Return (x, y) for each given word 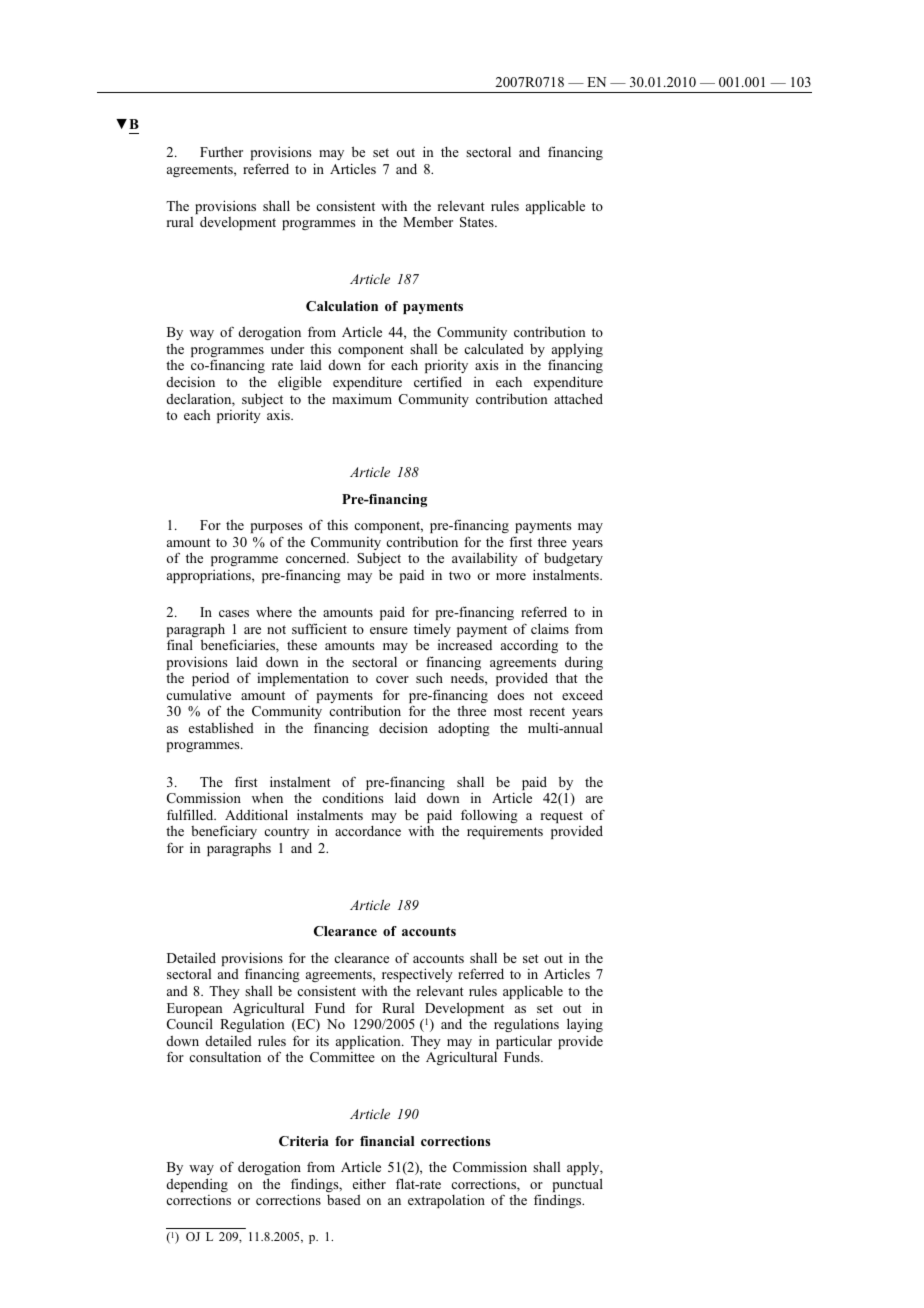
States (478, 222)
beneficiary (224, 832)
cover (392, 679)
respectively (417, 977)
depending (197, 1185)
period (210, 679)
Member (428, 222)
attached (578, 398)
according (529, 646)
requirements (505, 832)
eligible (300, 383)
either (369, 1183)
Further (221, 151)
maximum (362, 398)
